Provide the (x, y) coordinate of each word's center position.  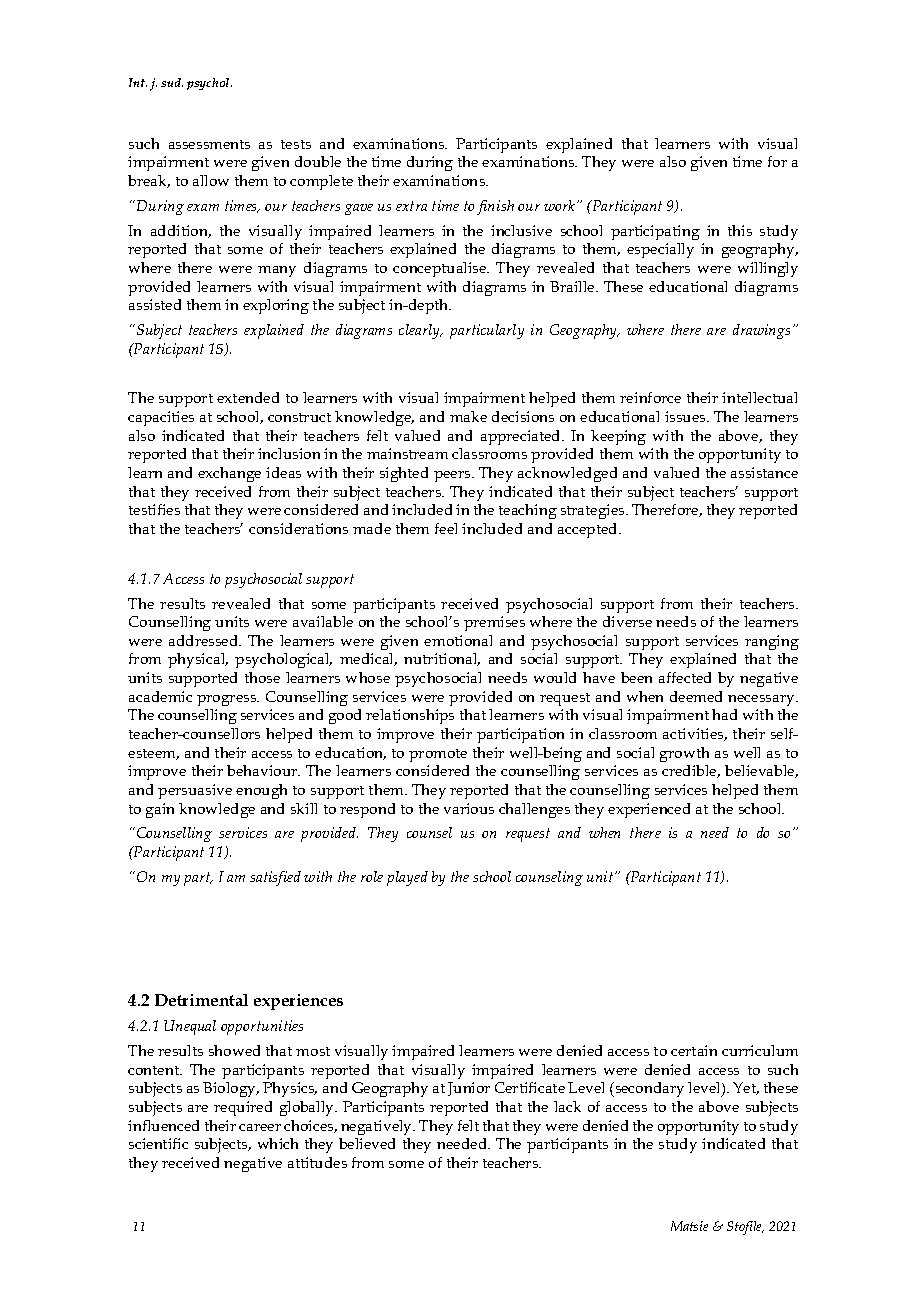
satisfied (275, 878)
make (468, 416)
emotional (458, 640)
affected (685, 677)
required (243, 1108)
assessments (209, 144)
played (407, 878)
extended (248, 397)
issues (686, 416)
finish (495, 207)
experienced (649, 810)
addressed (205, 640)
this (740, 230)
